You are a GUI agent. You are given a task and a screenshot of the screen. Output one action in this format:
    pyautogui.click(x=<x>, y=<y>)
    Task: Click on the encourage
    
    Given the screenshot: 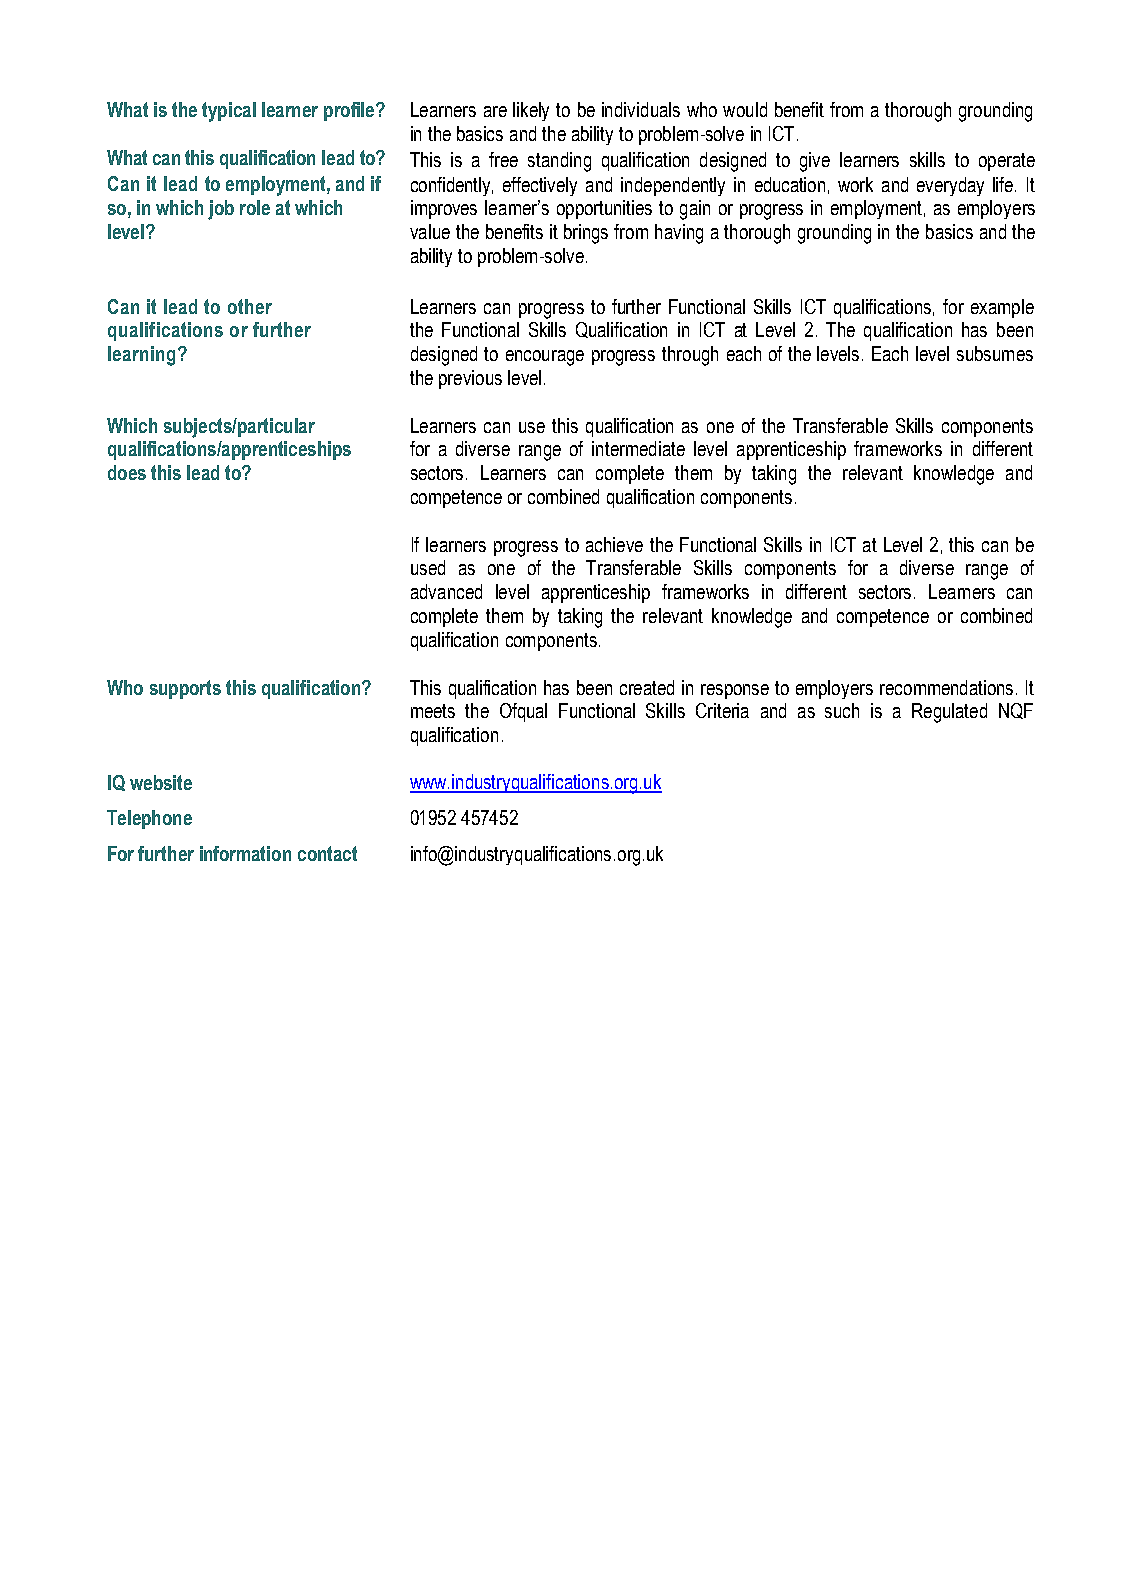 What is the action you would take?
    pyautogui.click(x=545, y=358)
